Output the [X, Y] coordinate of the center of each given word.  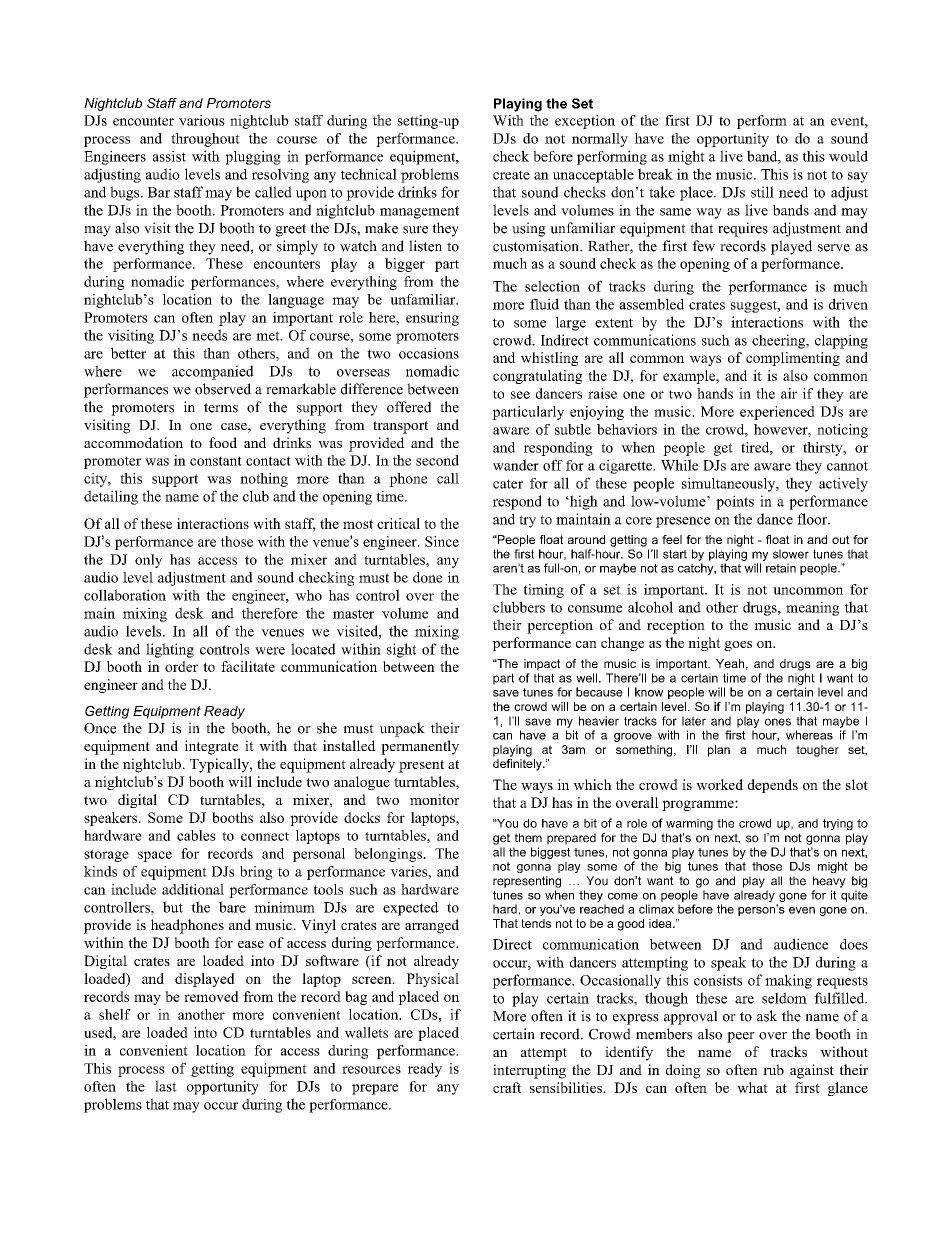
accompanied [213, 372]
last [166, 1086]
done [428, 577]
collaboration [125, 595]
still [762, 192]
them [528, 838]
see [520, 395]
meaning [812, 609]
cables [196, 835]
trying [838, 824]
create [511, 175]
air [789, 393]
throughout [205, 140]
